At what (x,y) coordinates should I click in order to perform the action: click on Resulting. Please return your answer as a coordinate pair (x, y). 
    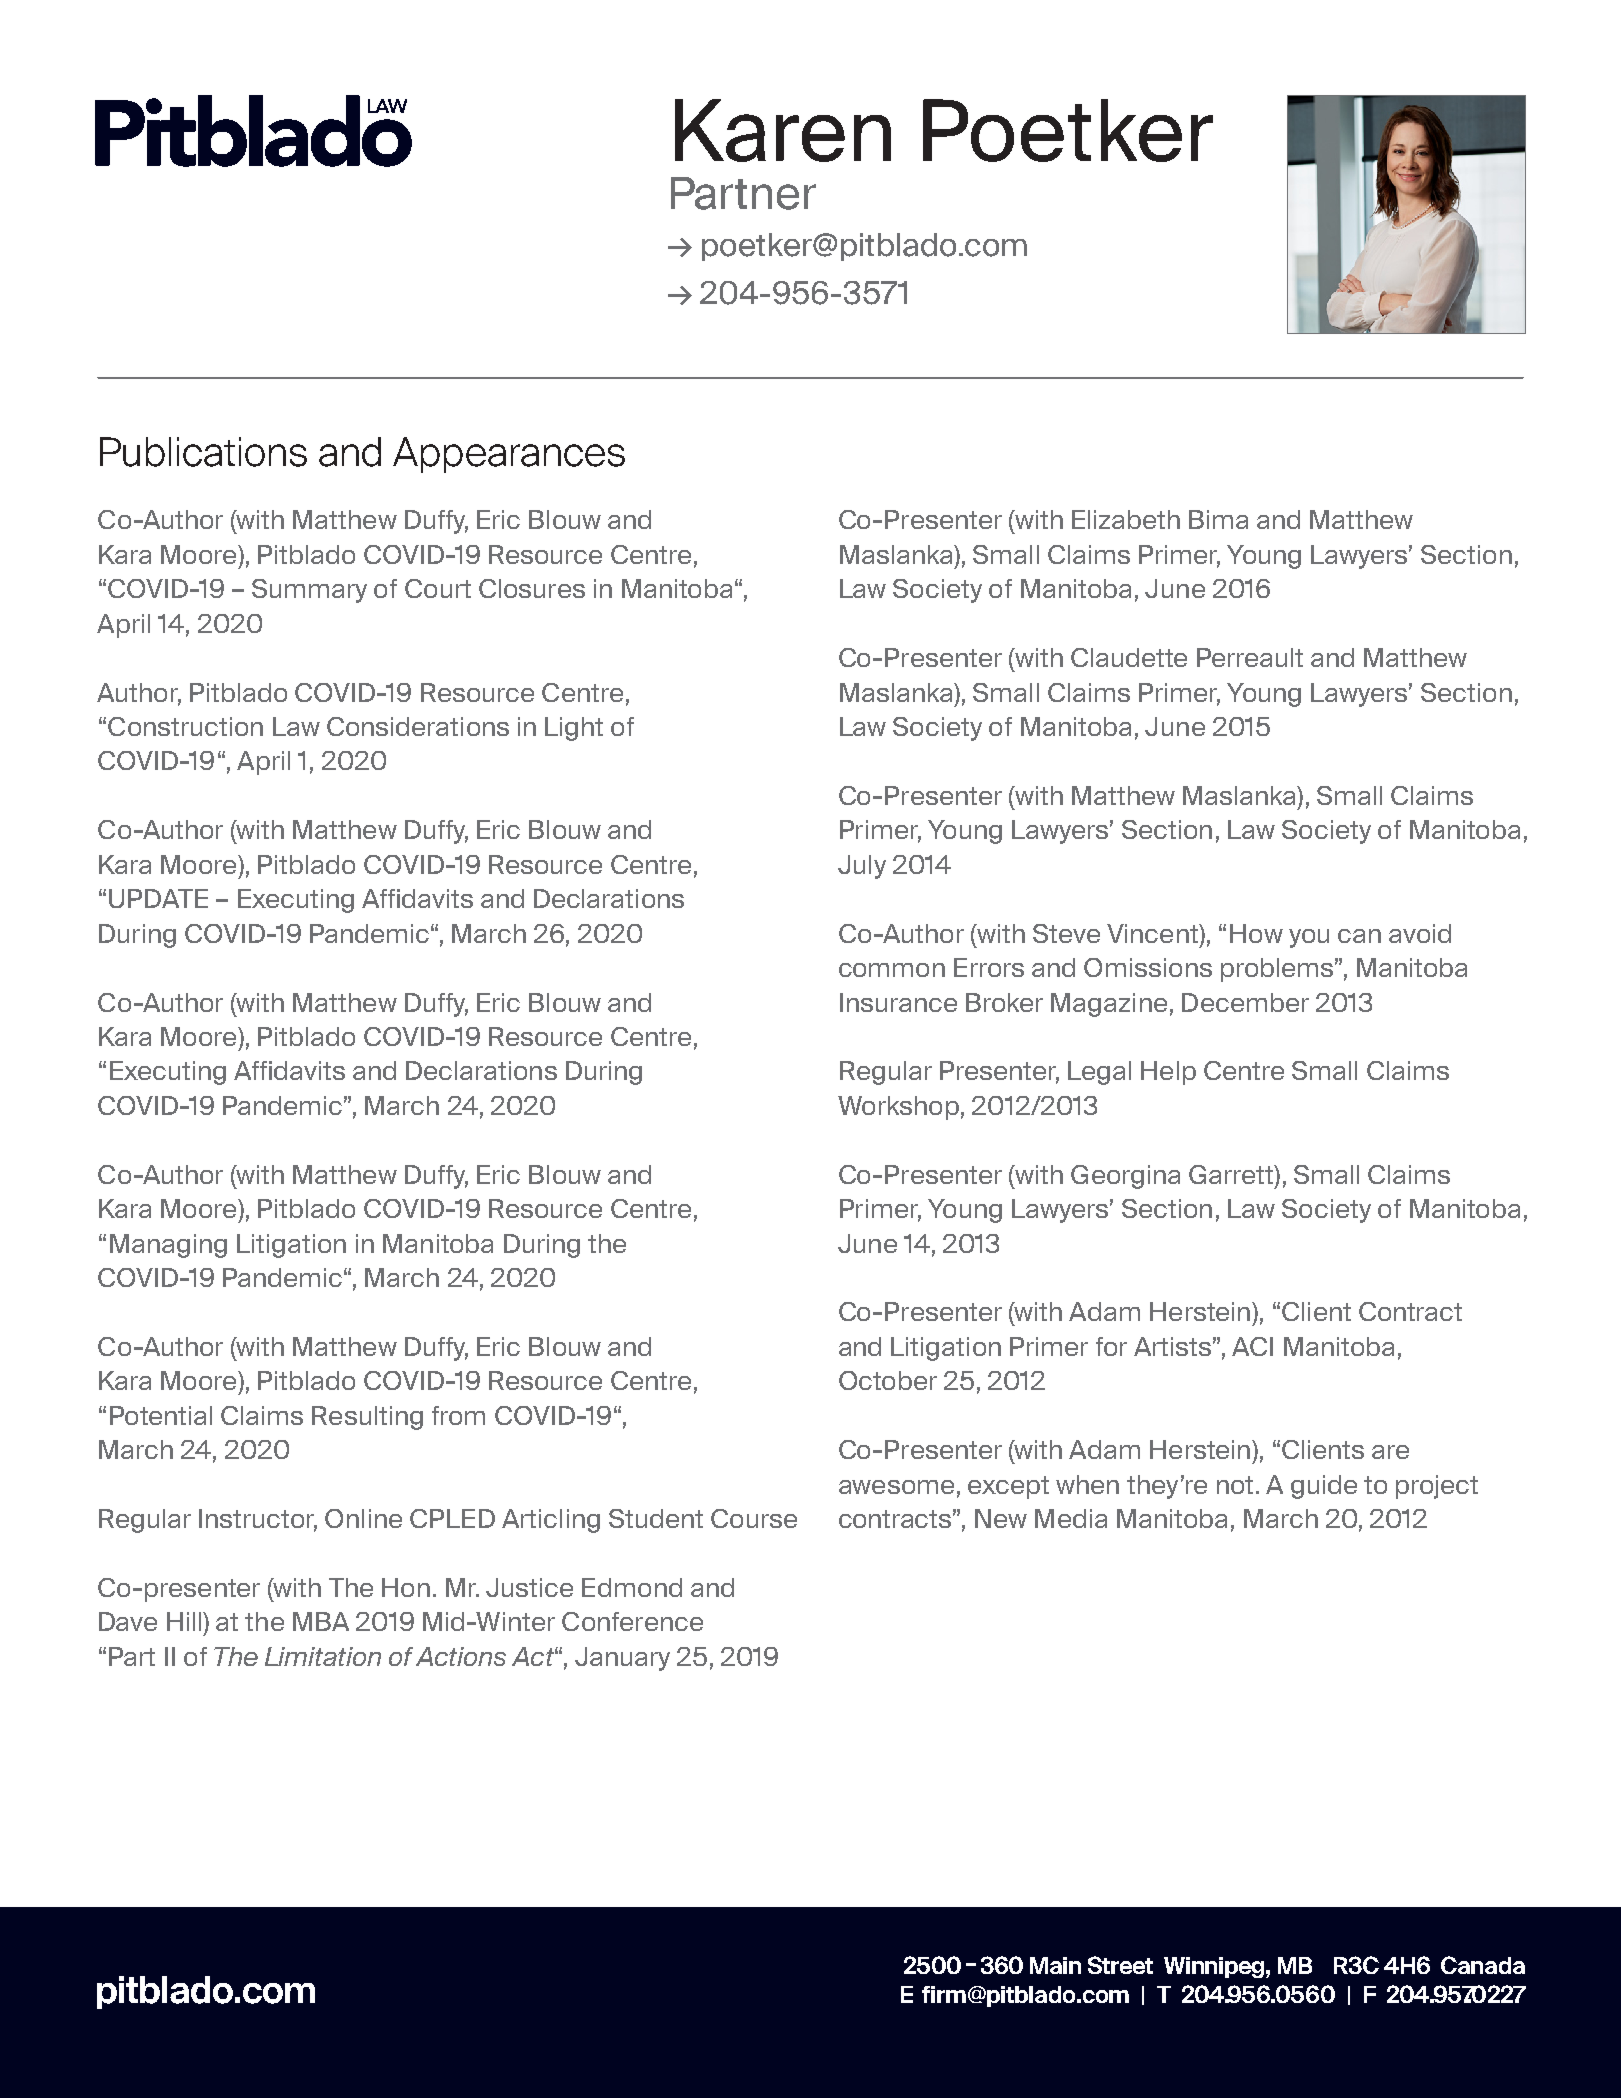
    Looking at the image, I should click on (367, 1418).
